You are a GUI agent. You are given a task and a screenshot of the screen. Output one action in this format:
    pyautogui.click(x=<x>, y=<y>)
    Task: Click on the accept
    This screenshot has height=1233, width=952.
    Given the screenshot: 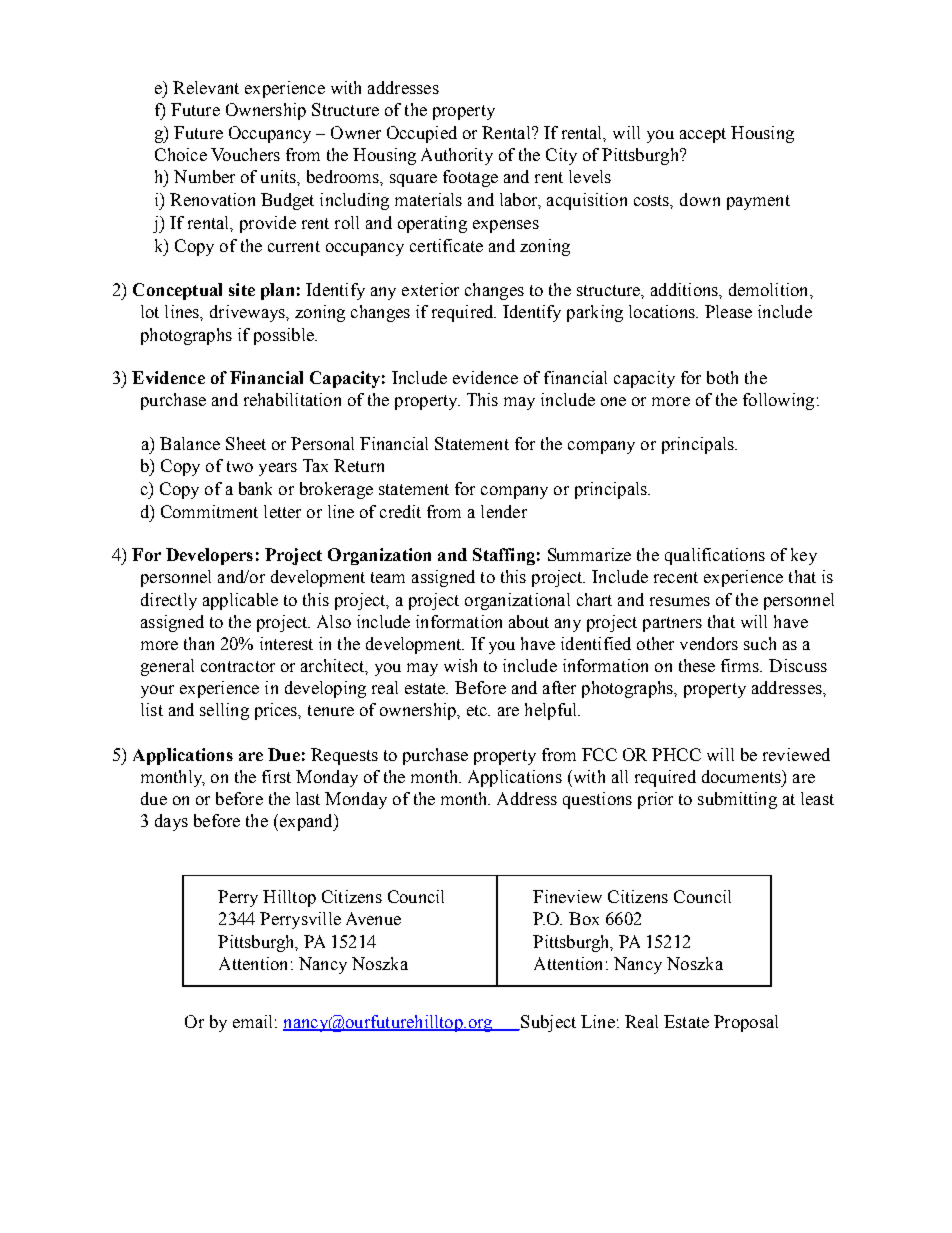 What is the action you would take?
    pyautogui.click(x=703, y=135)
